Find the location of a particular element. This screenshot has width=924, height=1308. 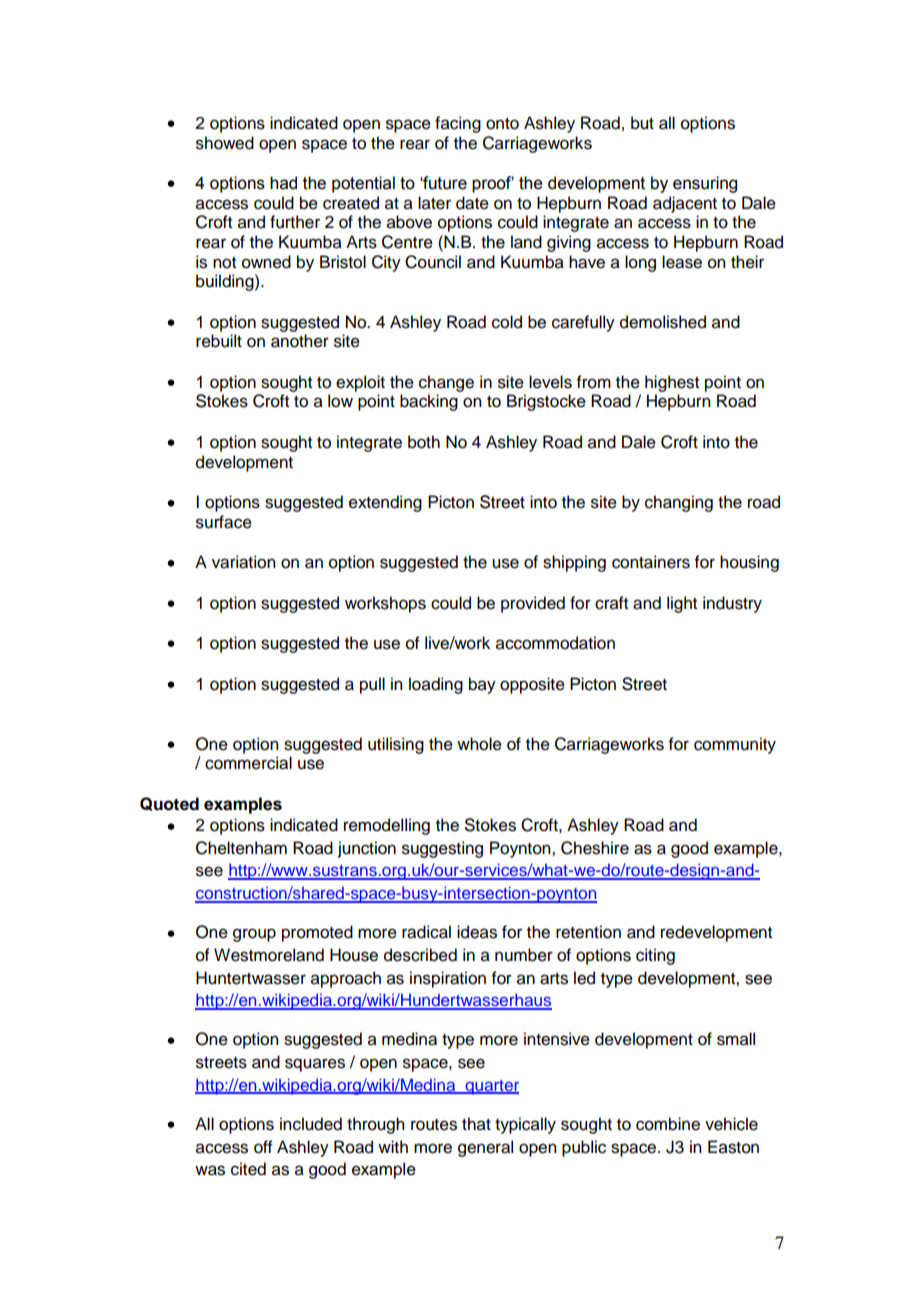

bay is located at coordinates (482, 685).
